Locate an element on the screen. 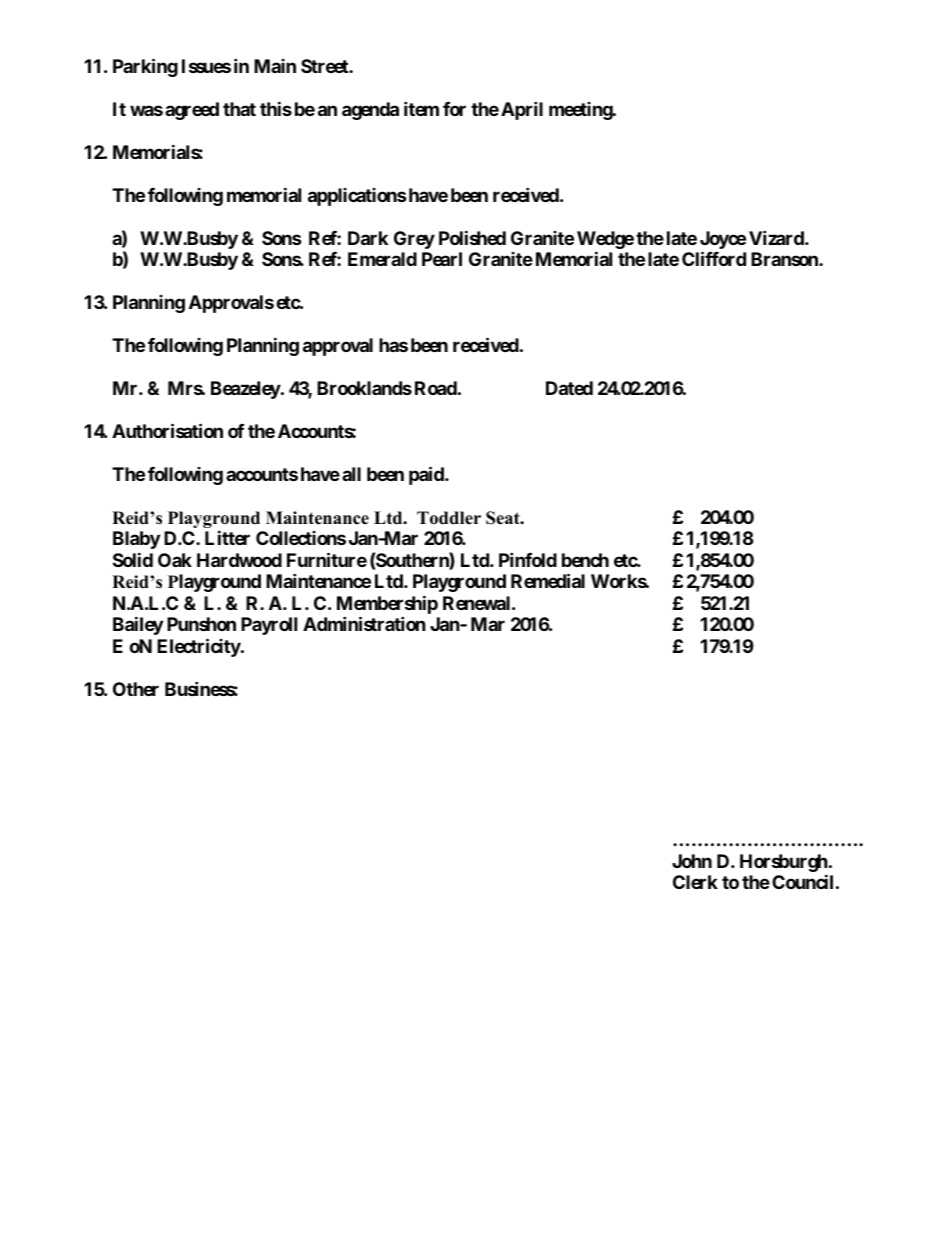 This screenshot has width=952, height=1233. item is located at coordinates (421, 108).
